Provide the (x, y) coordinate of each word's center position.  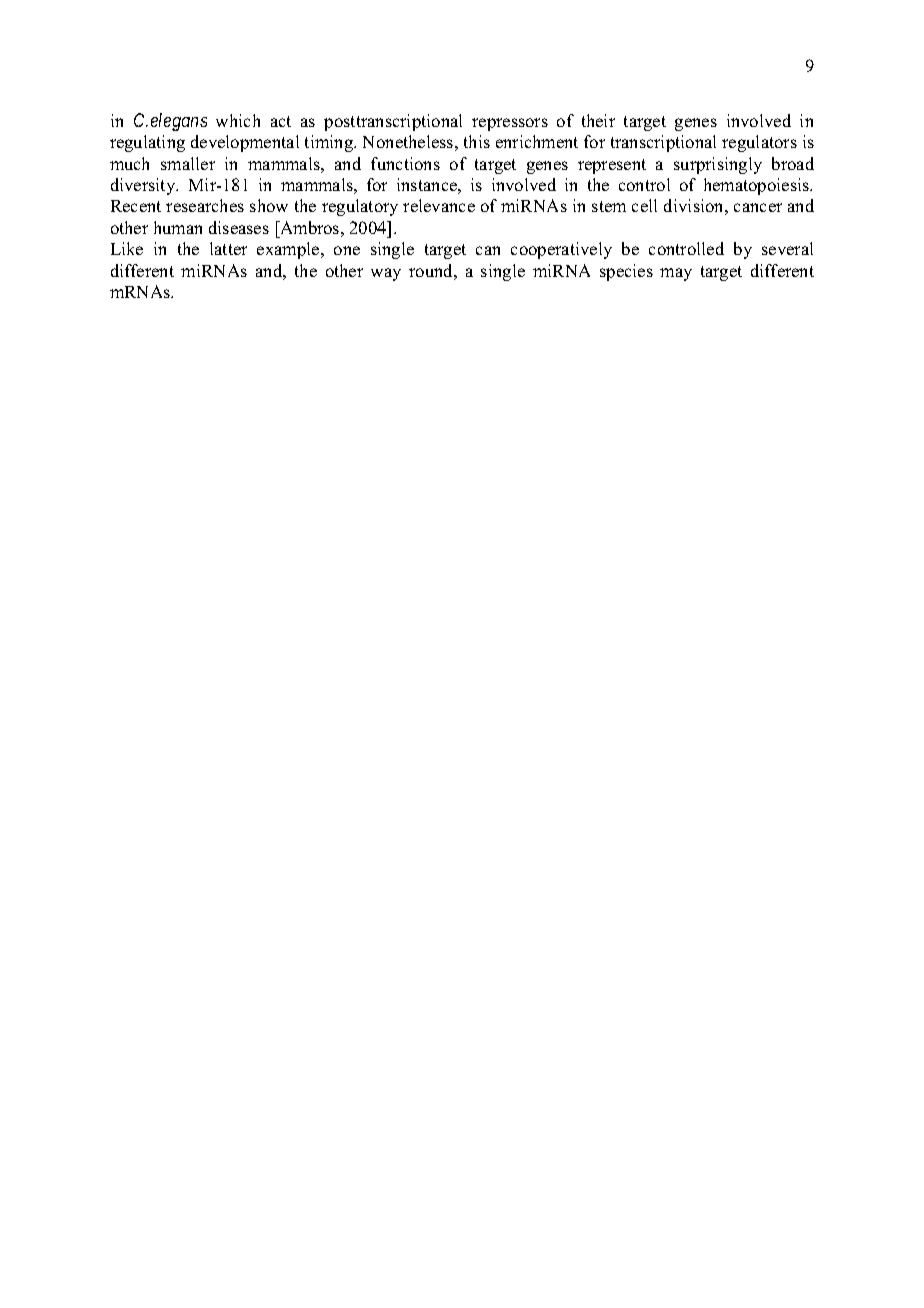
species (626, 272)
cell (644, 205)
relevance (439, 205)
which (238, 120)
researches (205, 205)
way (386, 274)
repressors (510, 124)
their (598, 120)
